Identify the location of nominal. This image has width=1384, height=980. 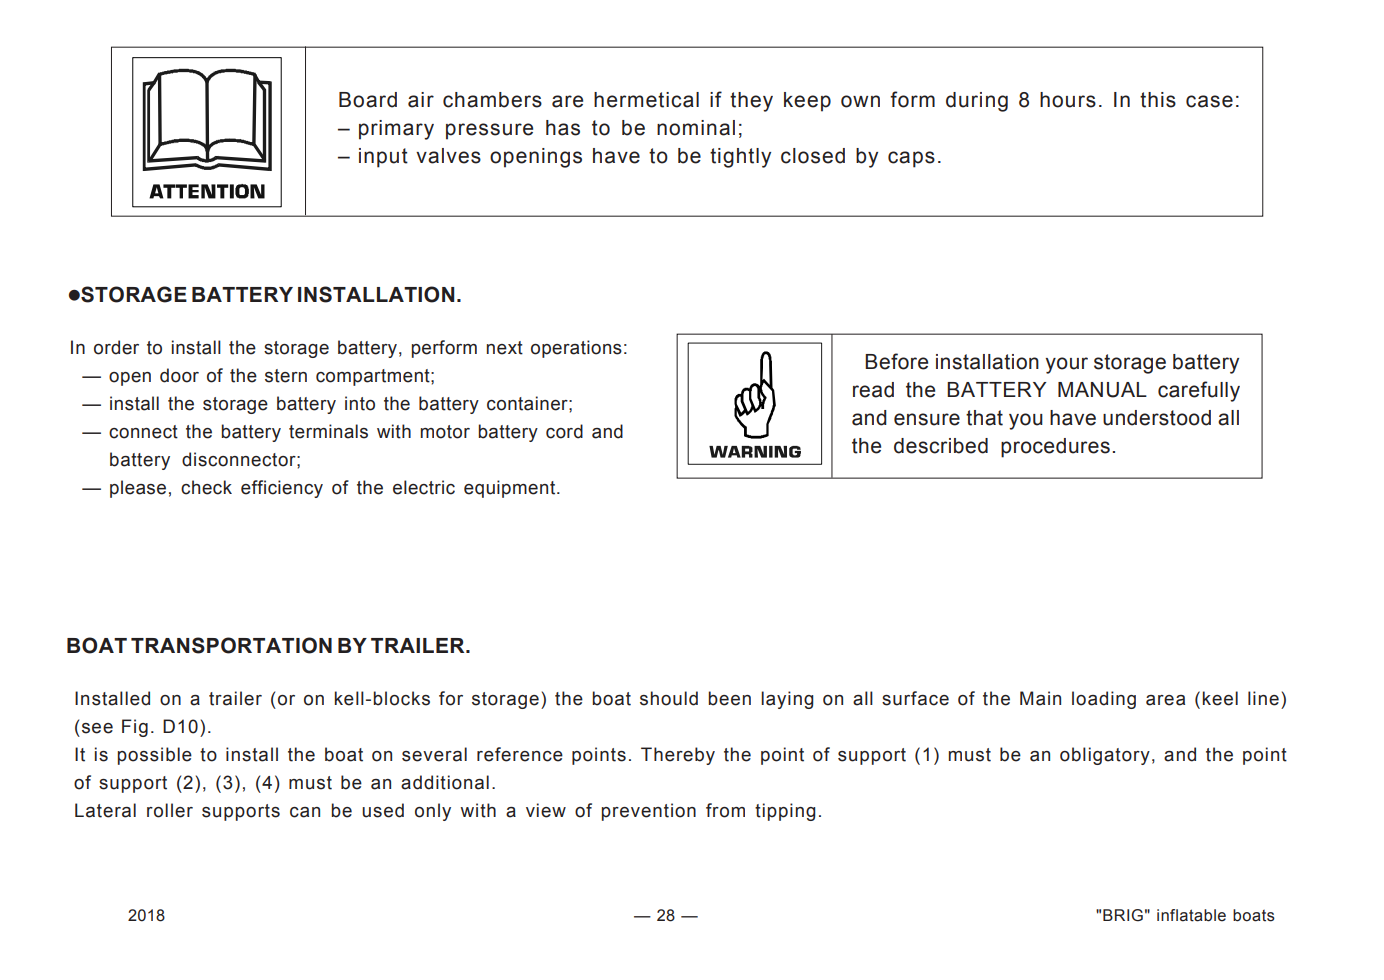
(696, 128).
